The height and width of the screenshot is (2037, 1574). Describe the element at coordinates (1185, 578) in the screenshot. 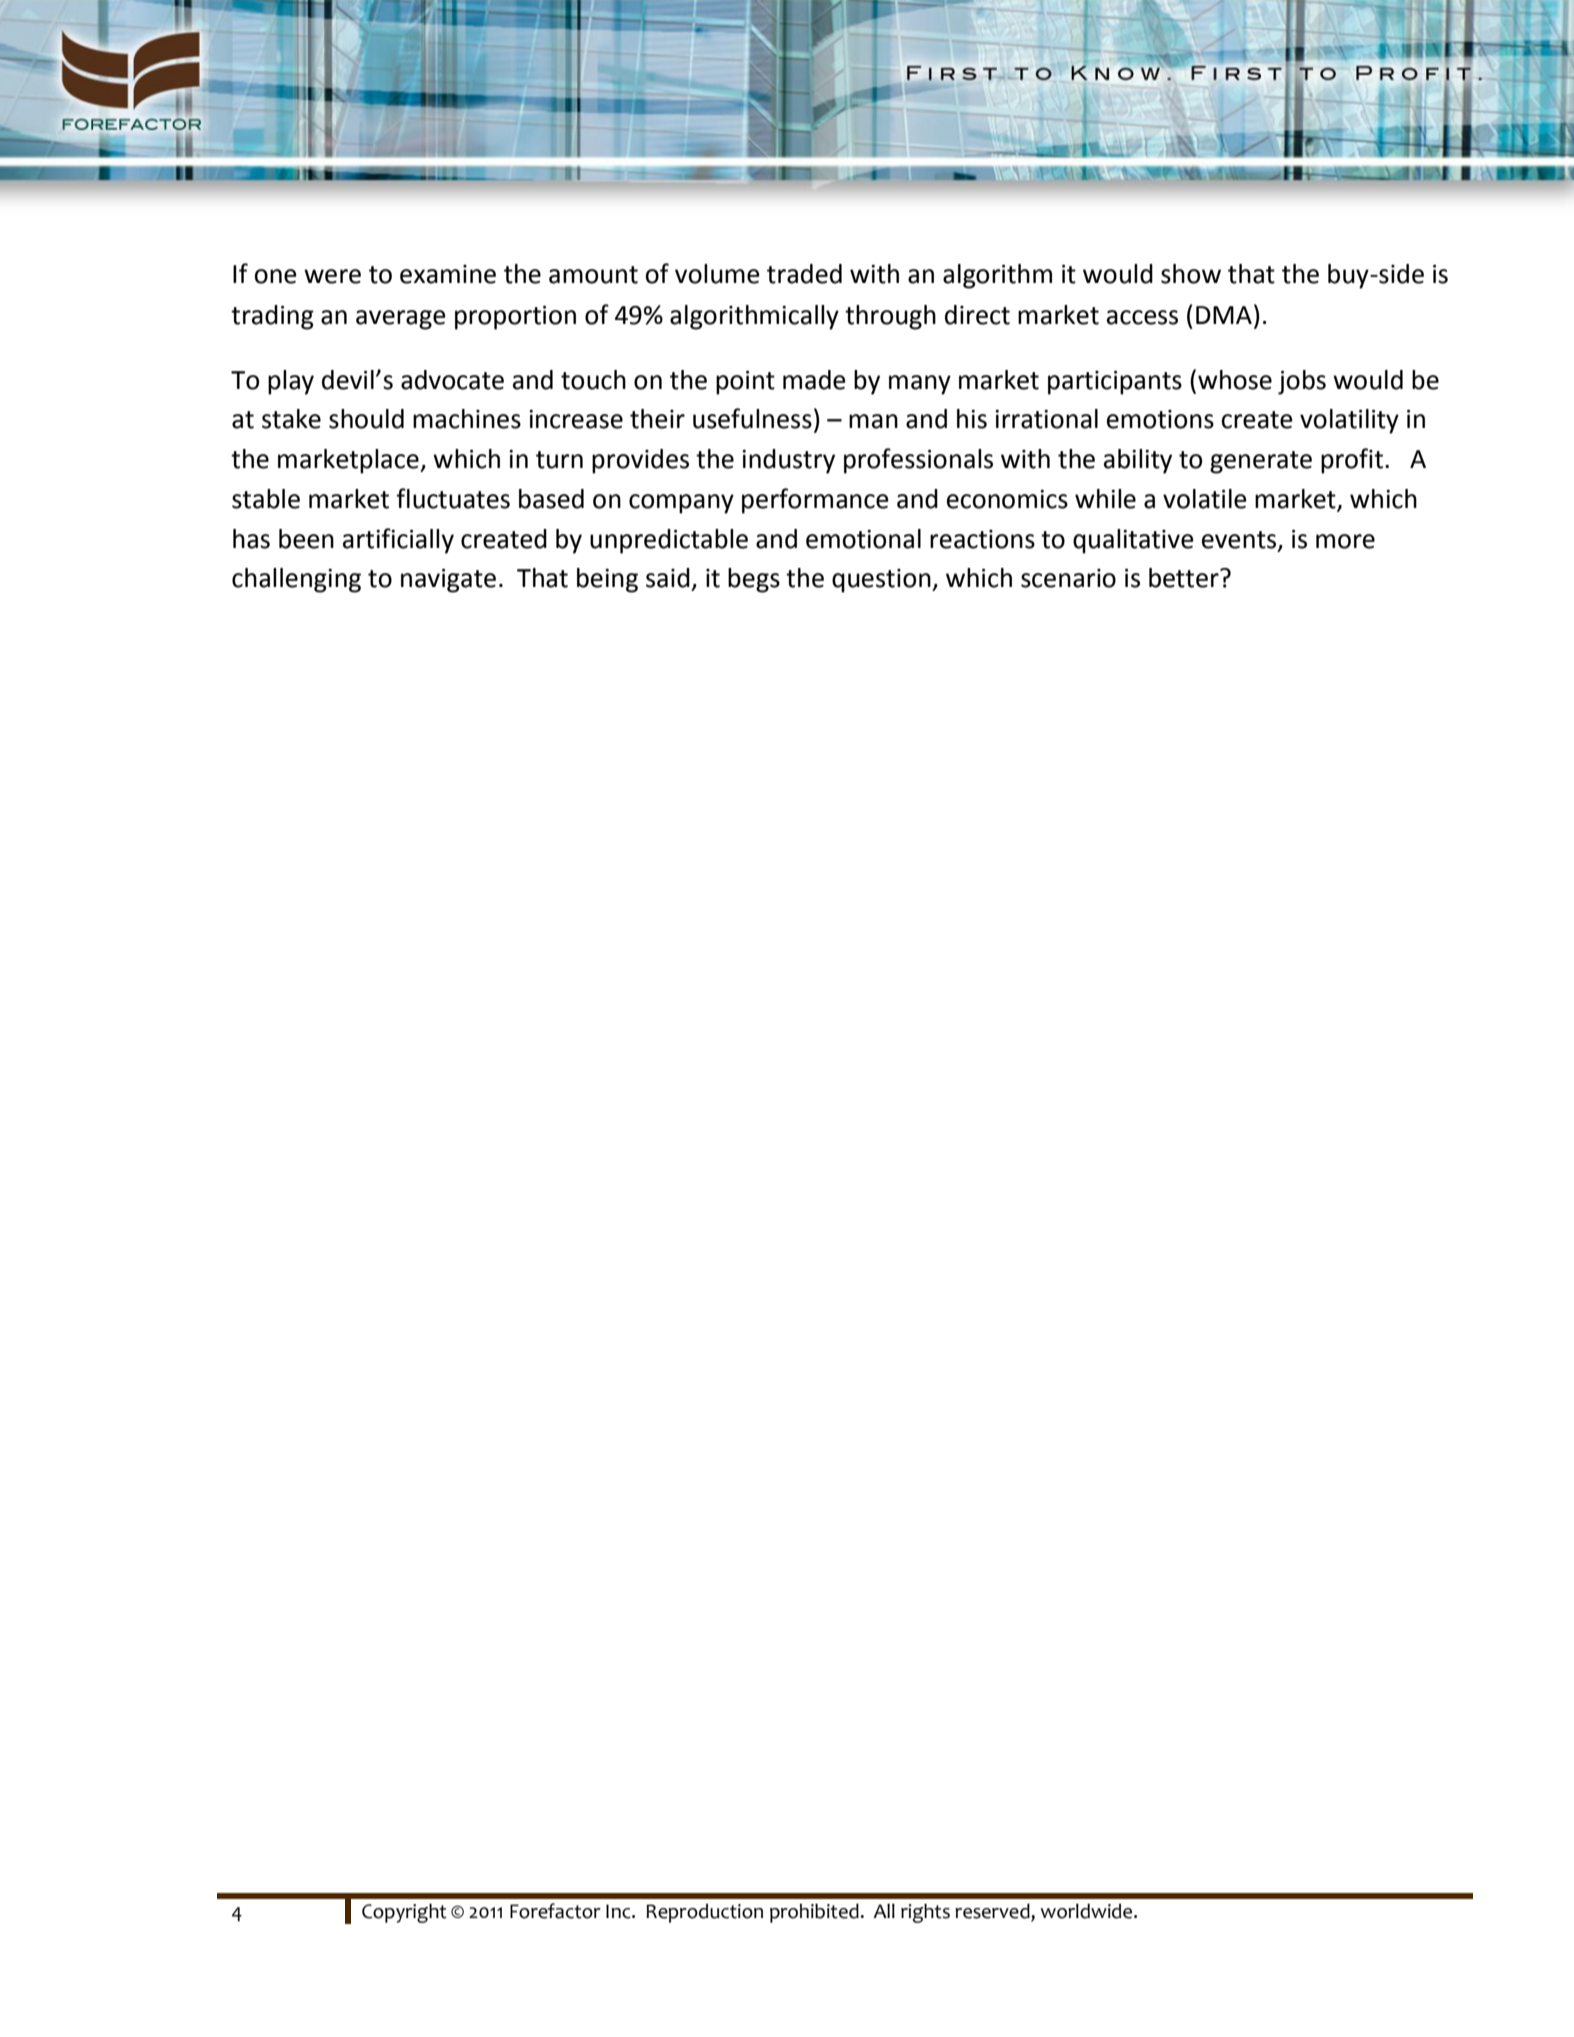

I see `better` at that location.
